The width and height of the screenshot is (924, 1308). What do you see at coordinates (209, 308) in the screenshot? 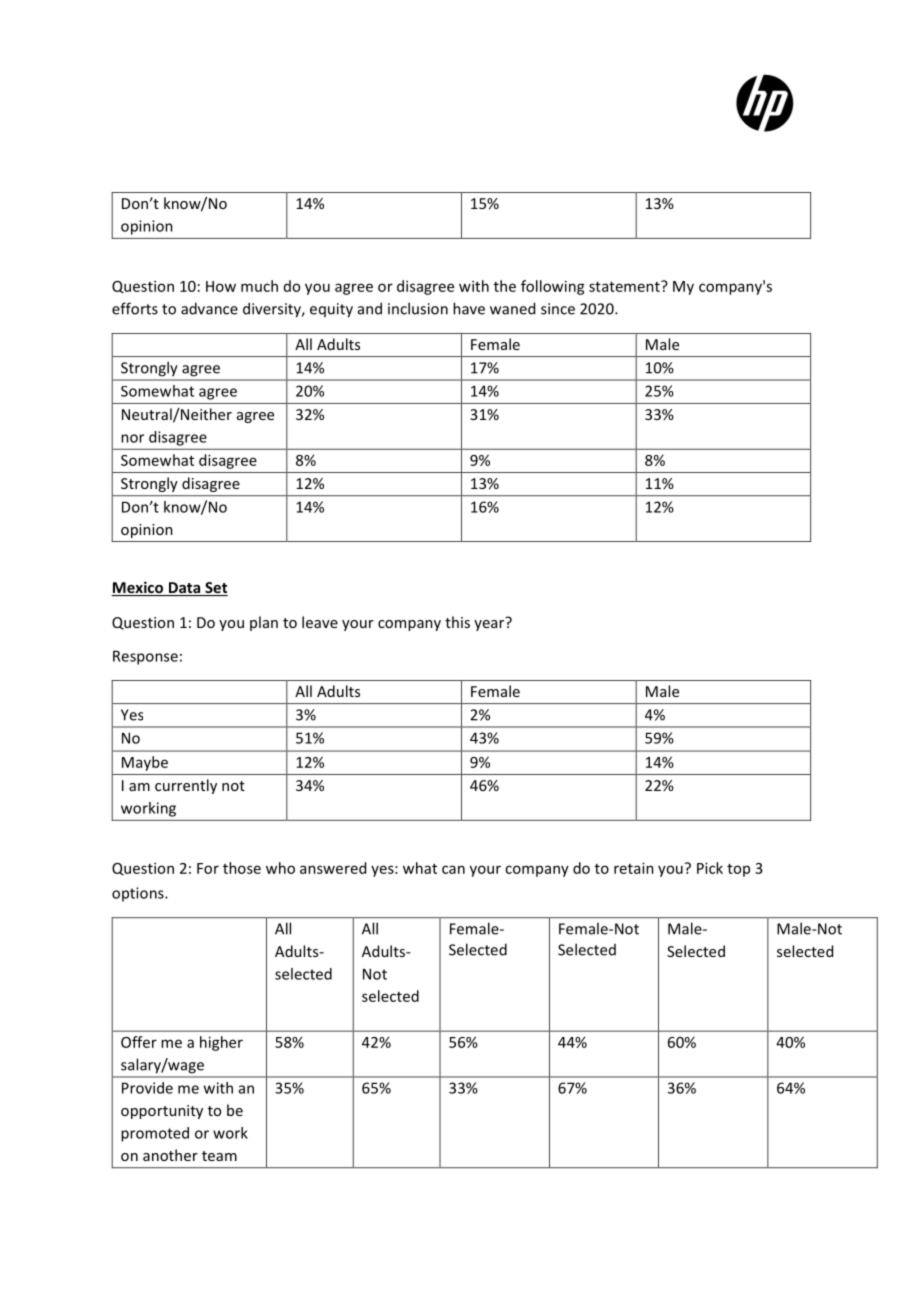
I see `advance` at bounding box center [209, 308].
